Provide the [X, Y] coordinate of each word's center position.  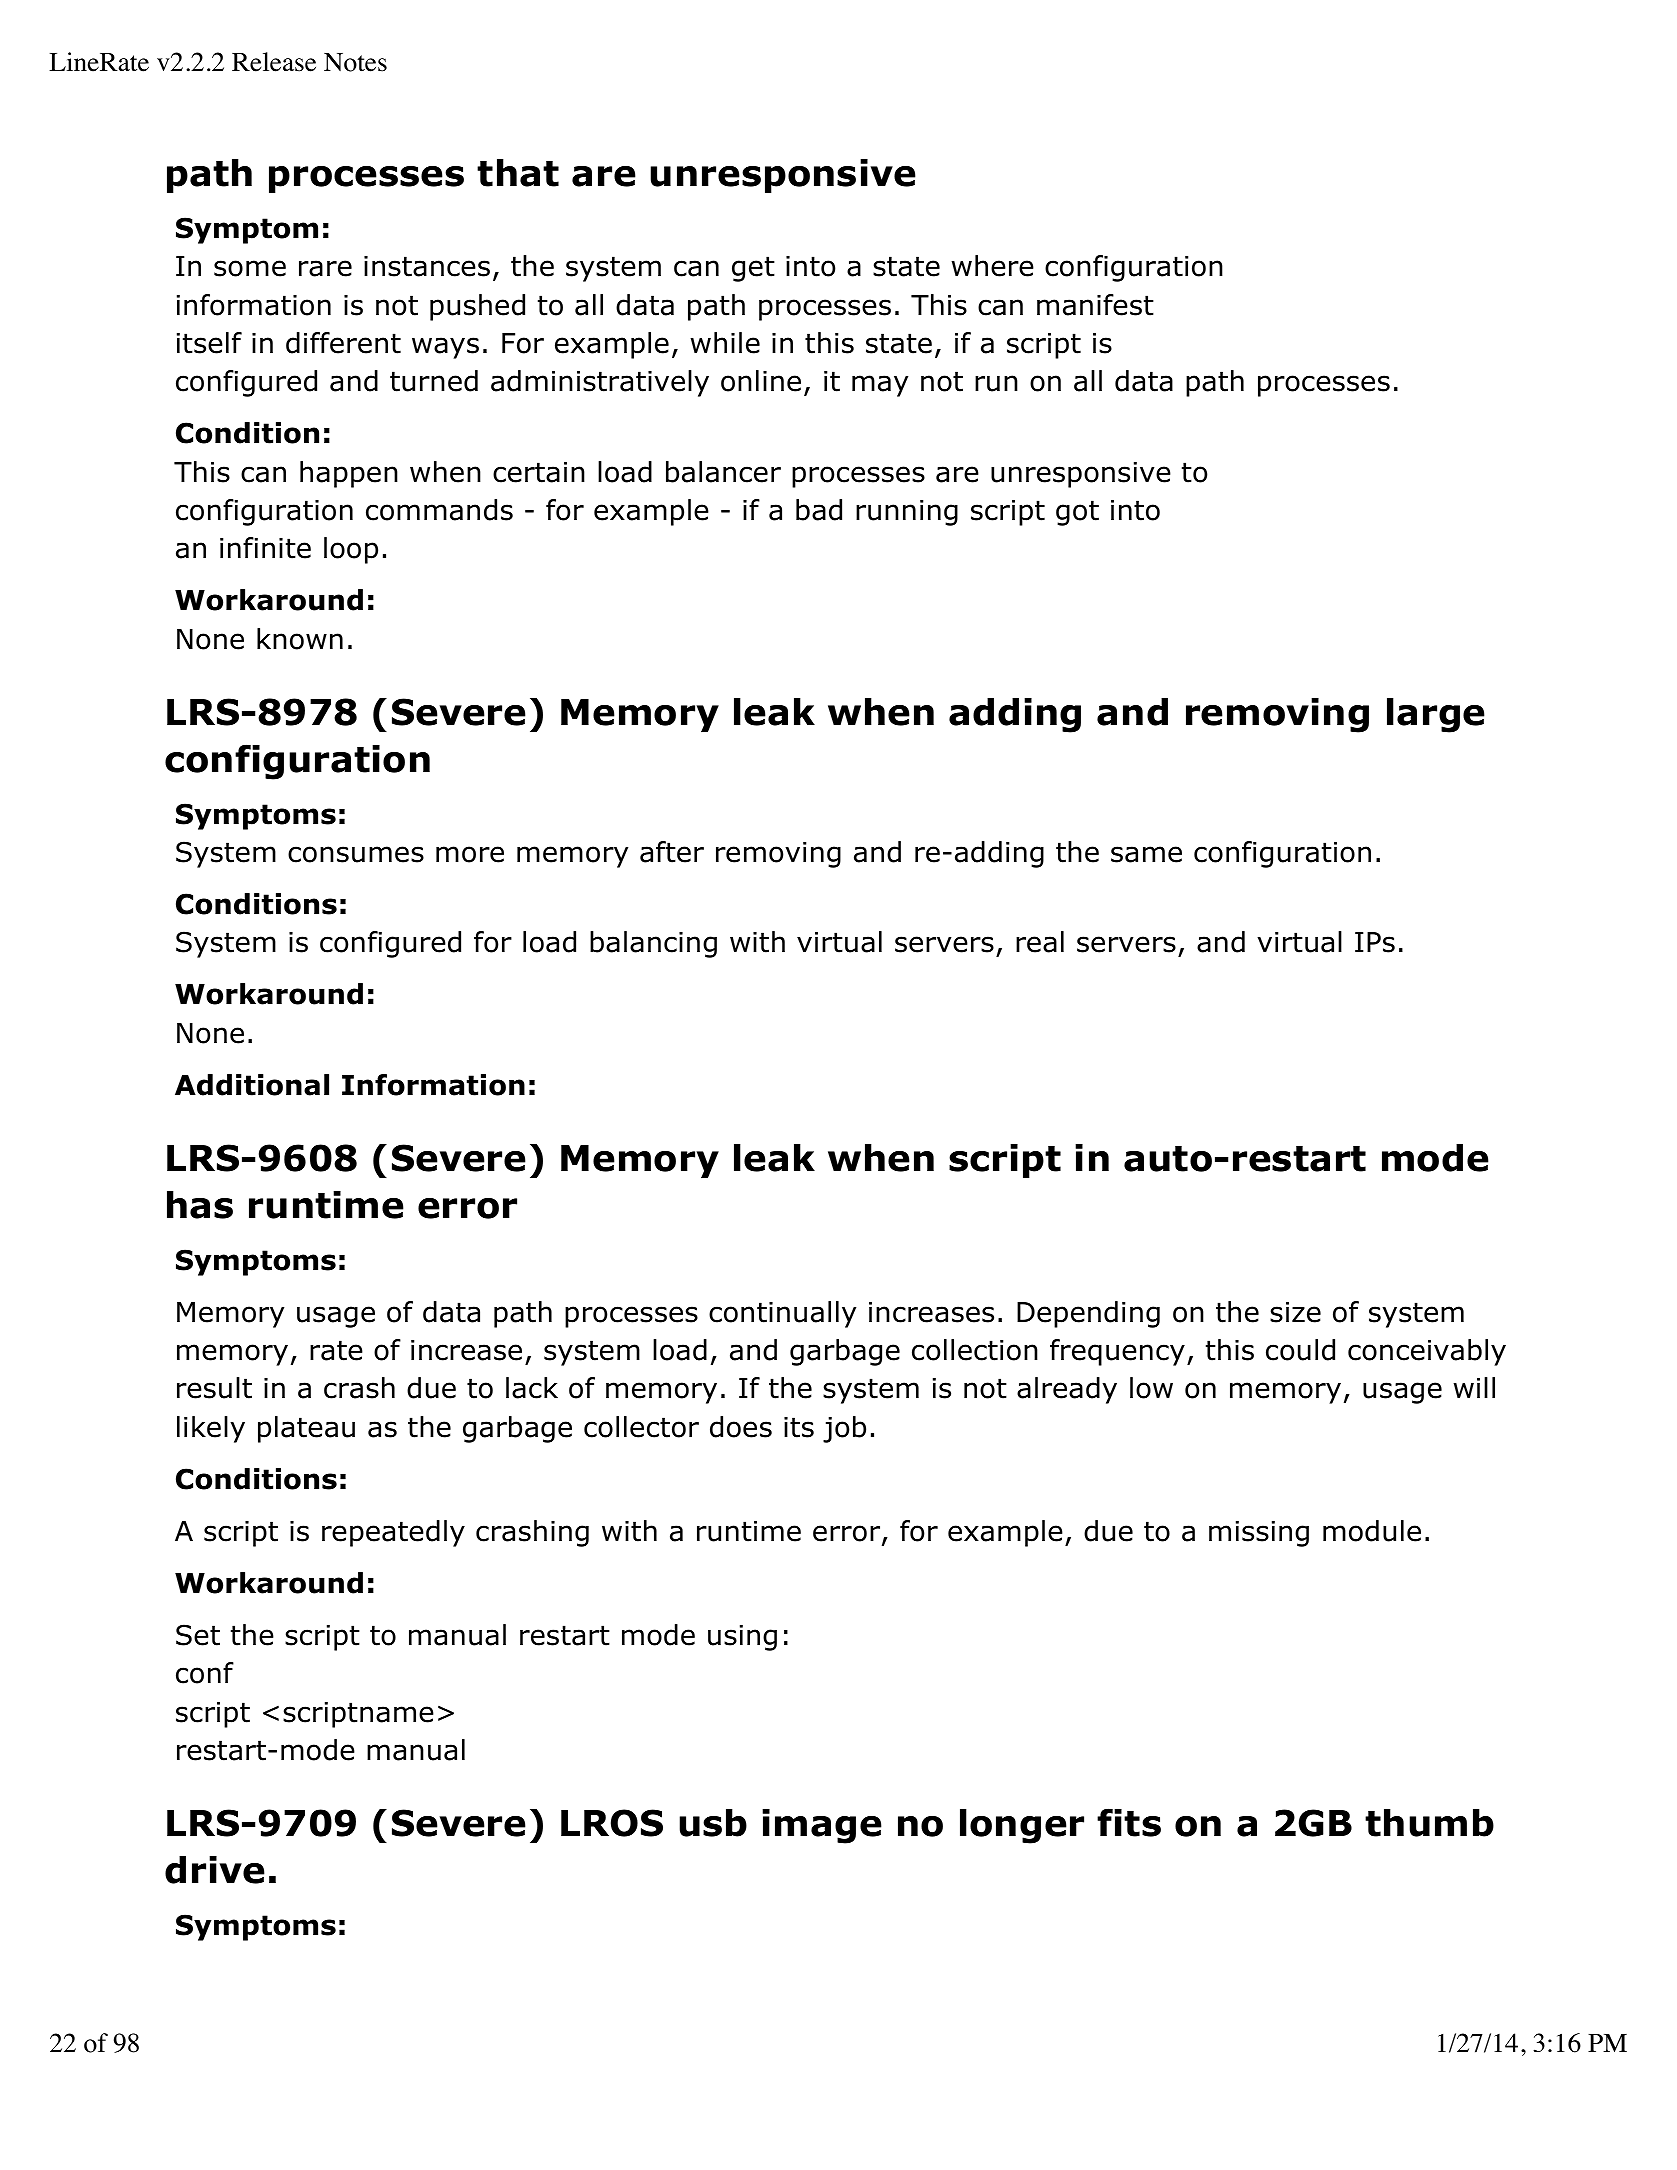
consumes [356, 854]
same [1146, 854]
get [753, 269]
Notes [355, 62]
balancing [653, 944]
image [822, 1826]
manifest [1095, 305]
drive [215, 1870]
